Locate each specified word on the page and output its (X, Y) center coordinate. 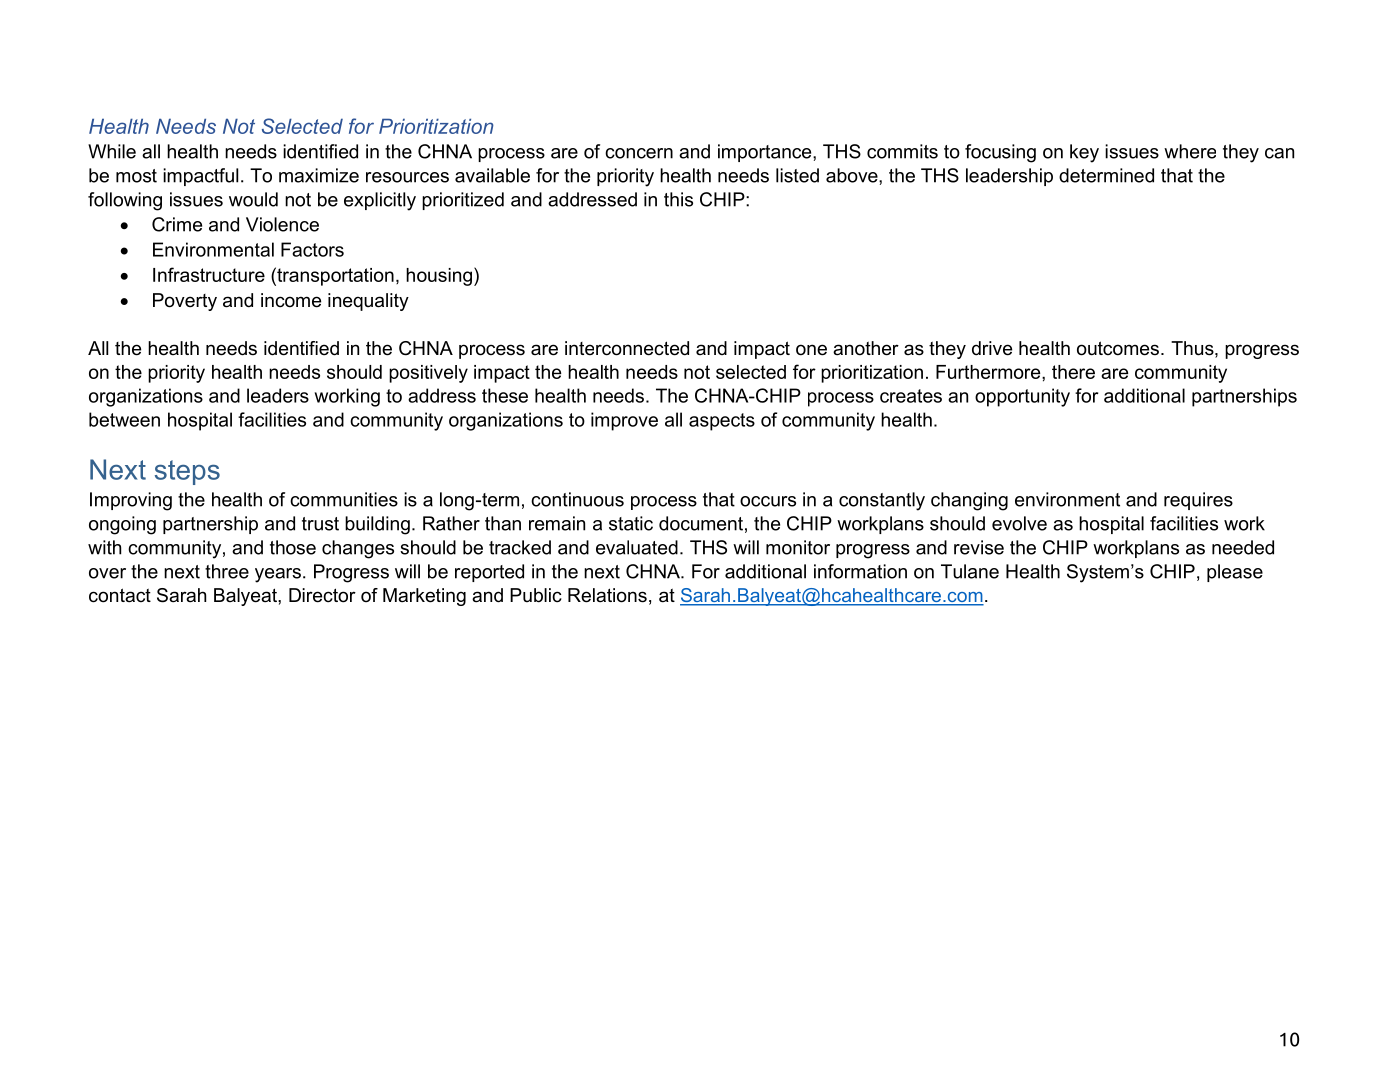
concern (639, 153)
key (1084, 153)
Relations (607, 595)
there (1073, 372)
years (278, 575)
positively (428, 374)
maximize (319, 175)
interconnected (627, 348)
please (1235, 573)
